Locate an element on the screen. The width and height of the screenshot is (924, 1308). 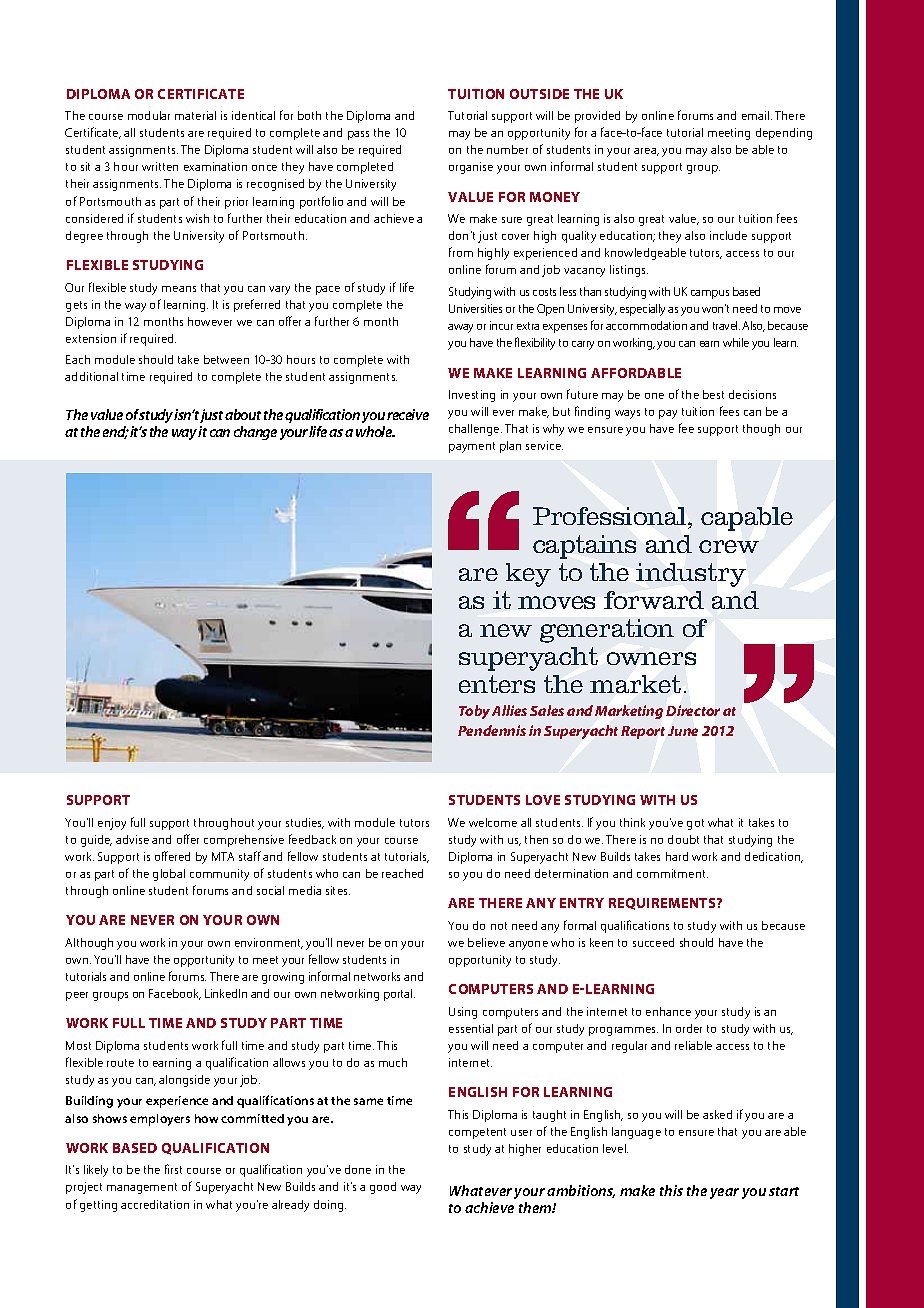
enjoy is located at coordinates (112, 824).
